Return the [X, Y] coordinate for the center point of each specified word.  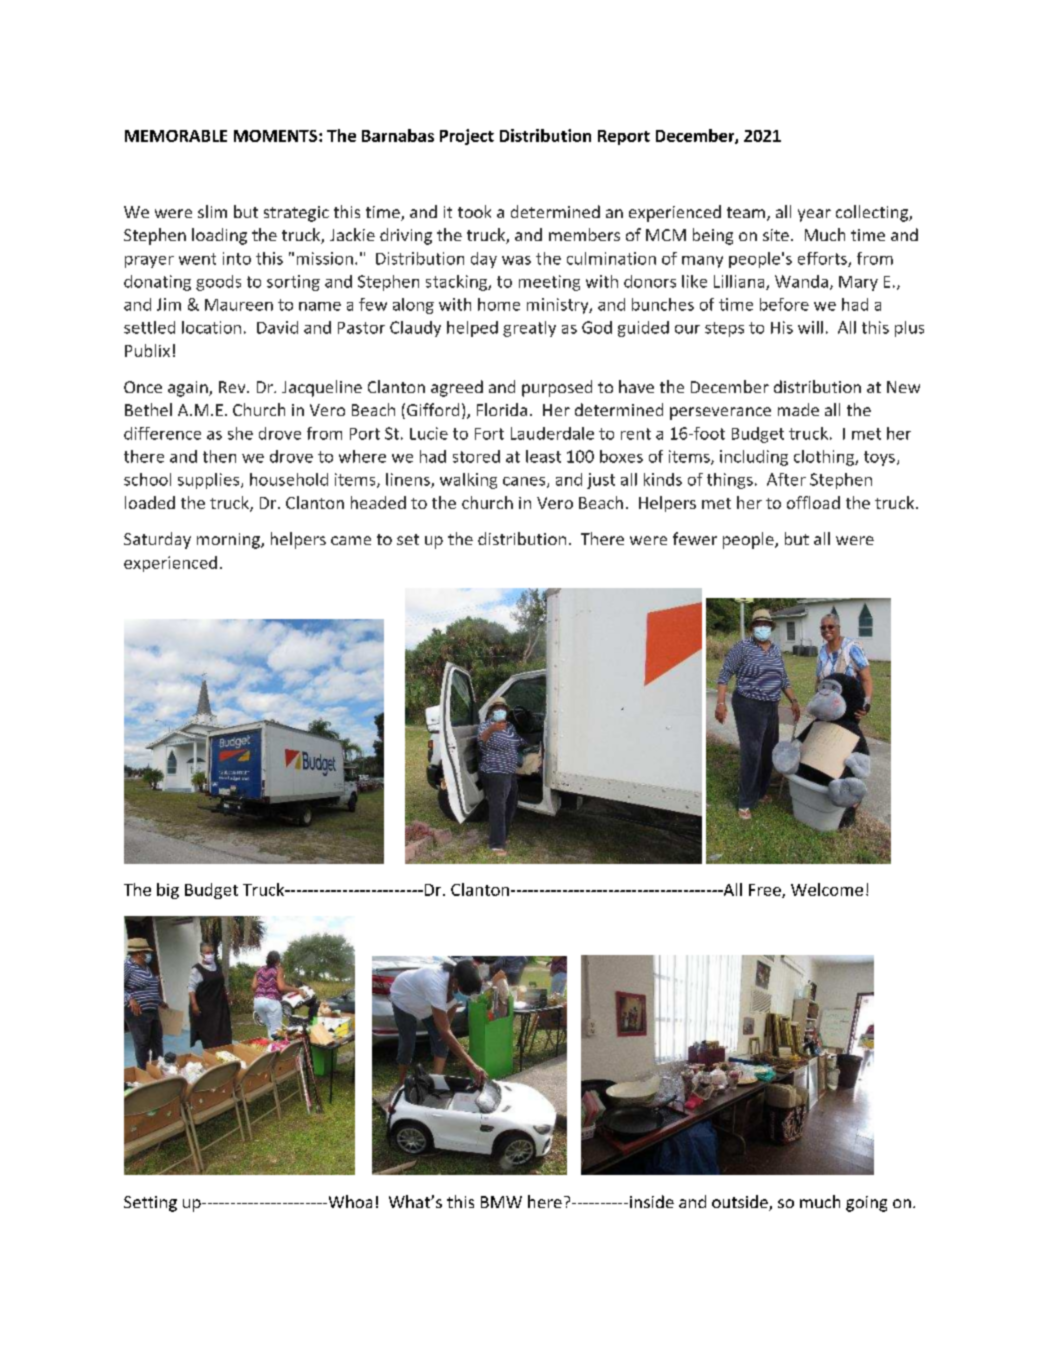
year [814, 215]
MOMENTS [277, 136]
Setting [150, 1204]
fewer [695, 538]
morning [229, 541]
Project [467, 137]
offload [813, 502]
